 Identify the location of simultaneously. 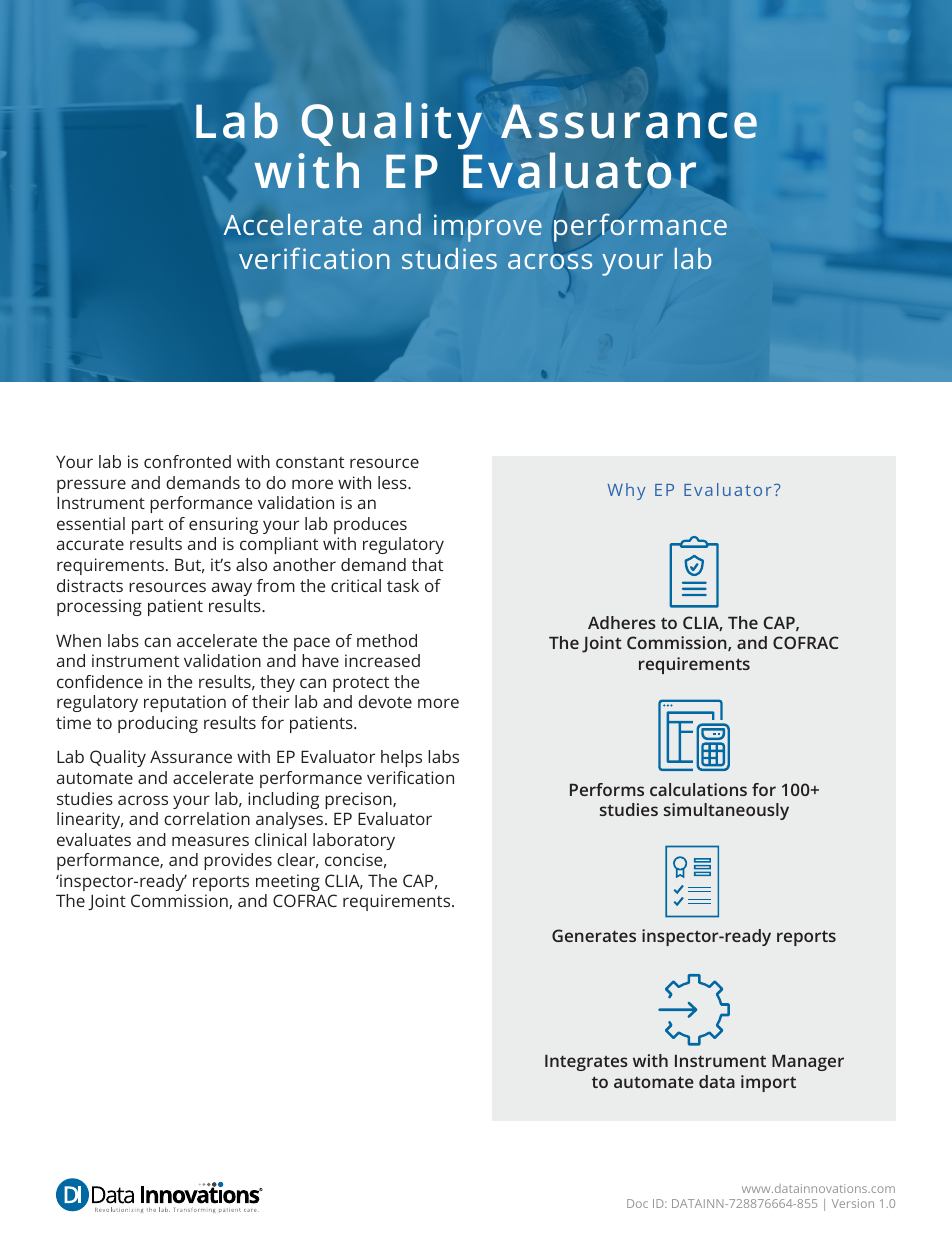
(726, 811).
